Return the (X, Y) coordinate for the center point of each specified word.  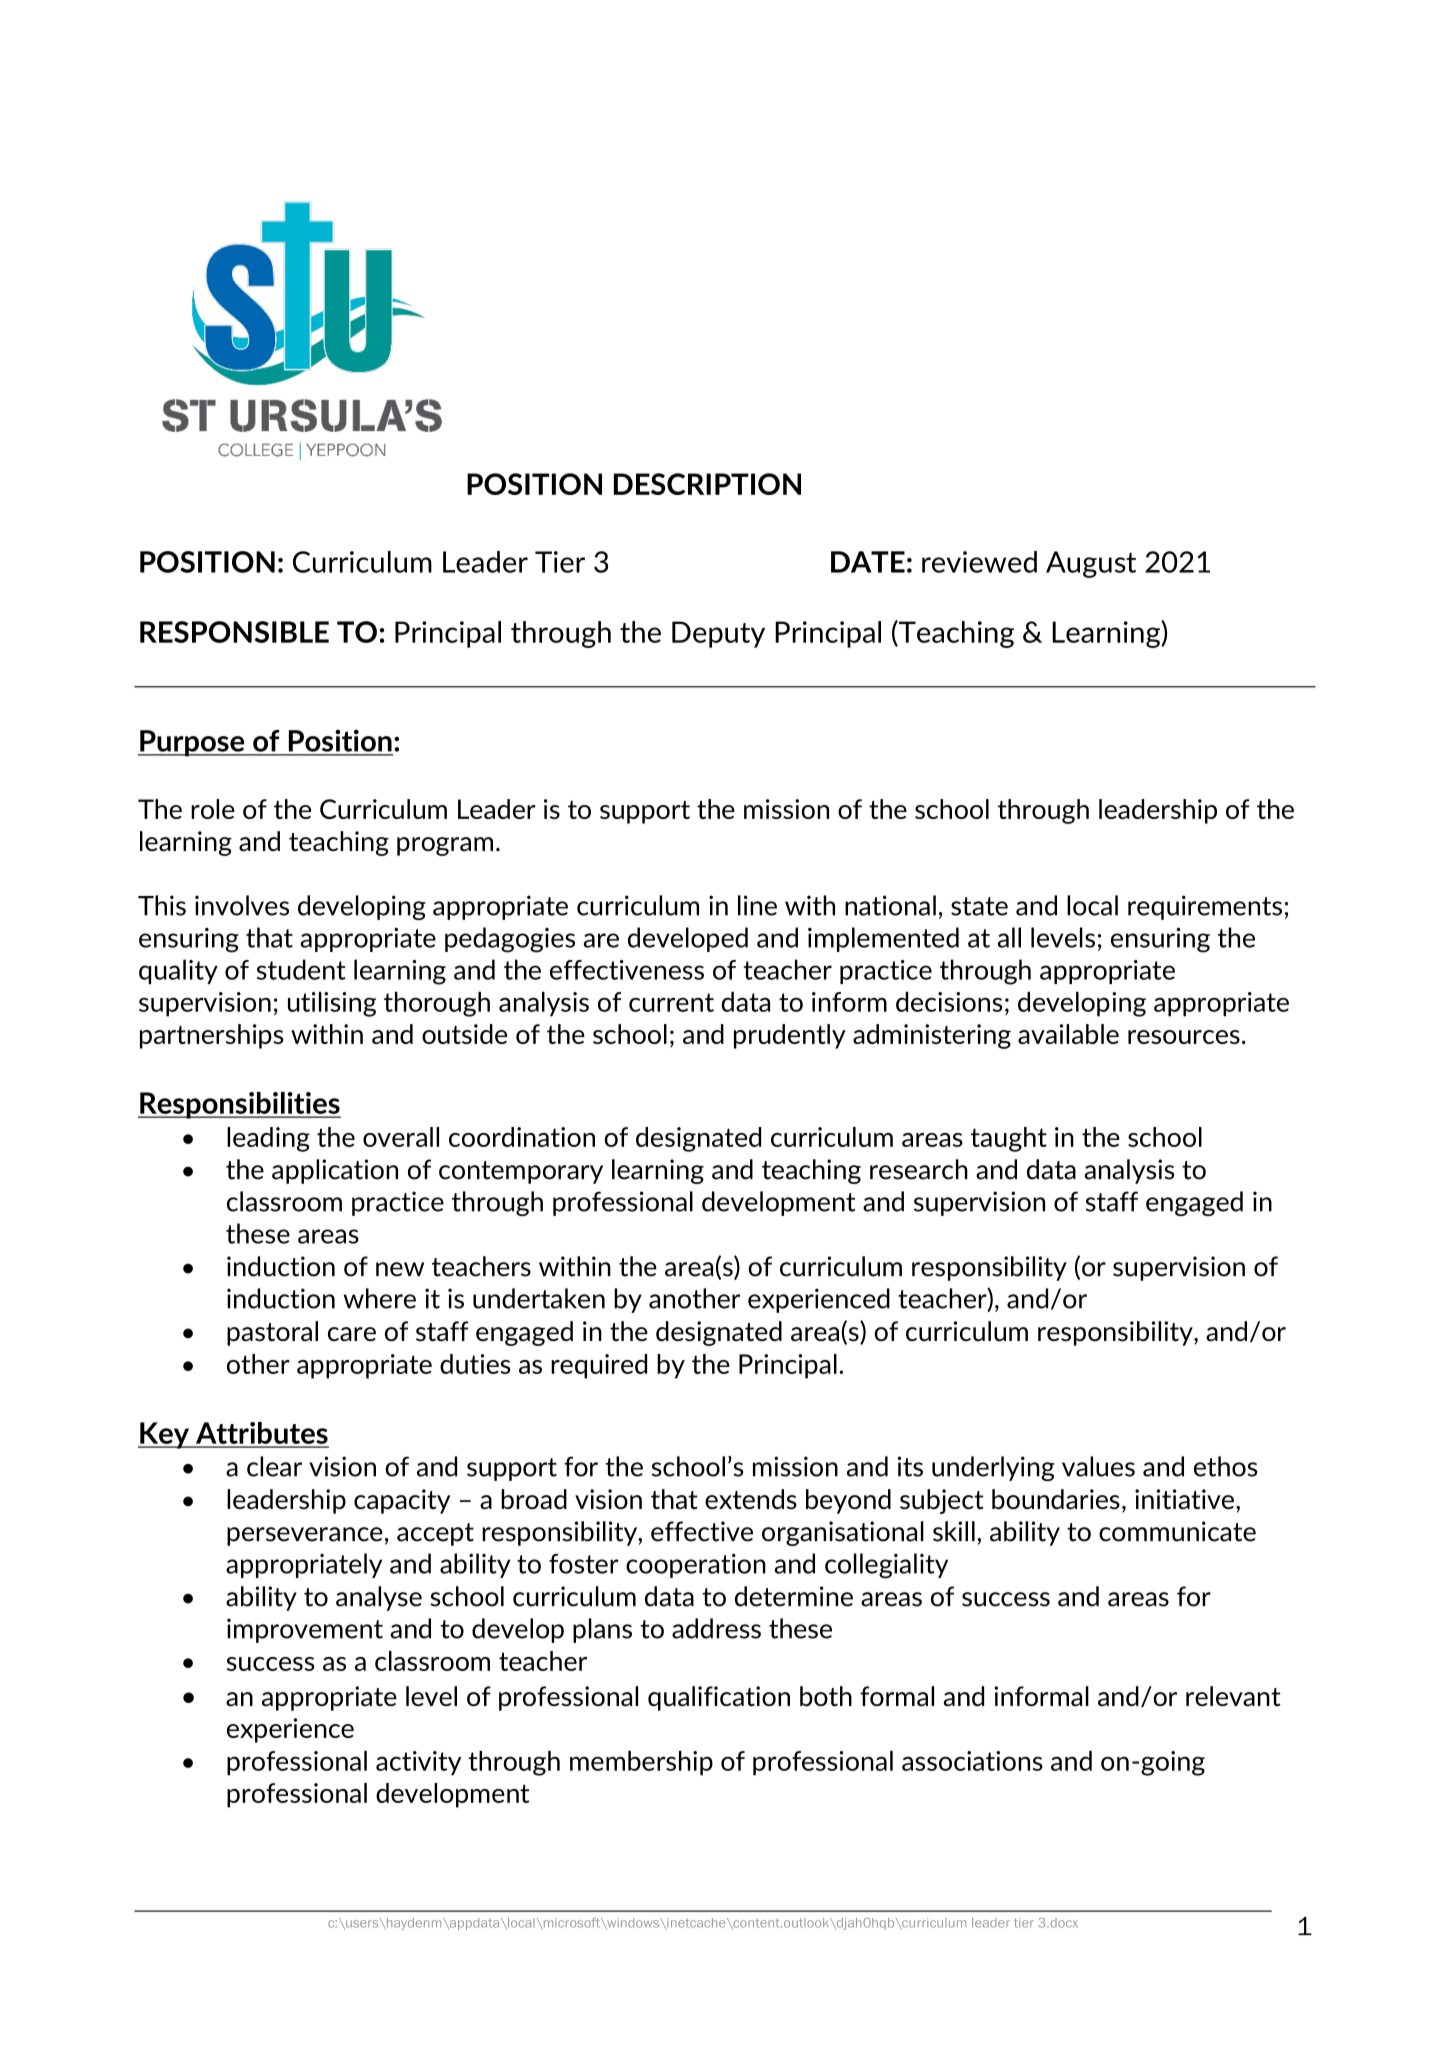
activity (418, 1763)
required (599, 1366)
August (1091, 564)
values (1098, 1466)
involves (242, 905)
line (757, 905)
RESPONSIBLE (234, 632)
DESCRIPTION (707, 484)
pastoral (272, 1333)
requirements (1205, 907)
